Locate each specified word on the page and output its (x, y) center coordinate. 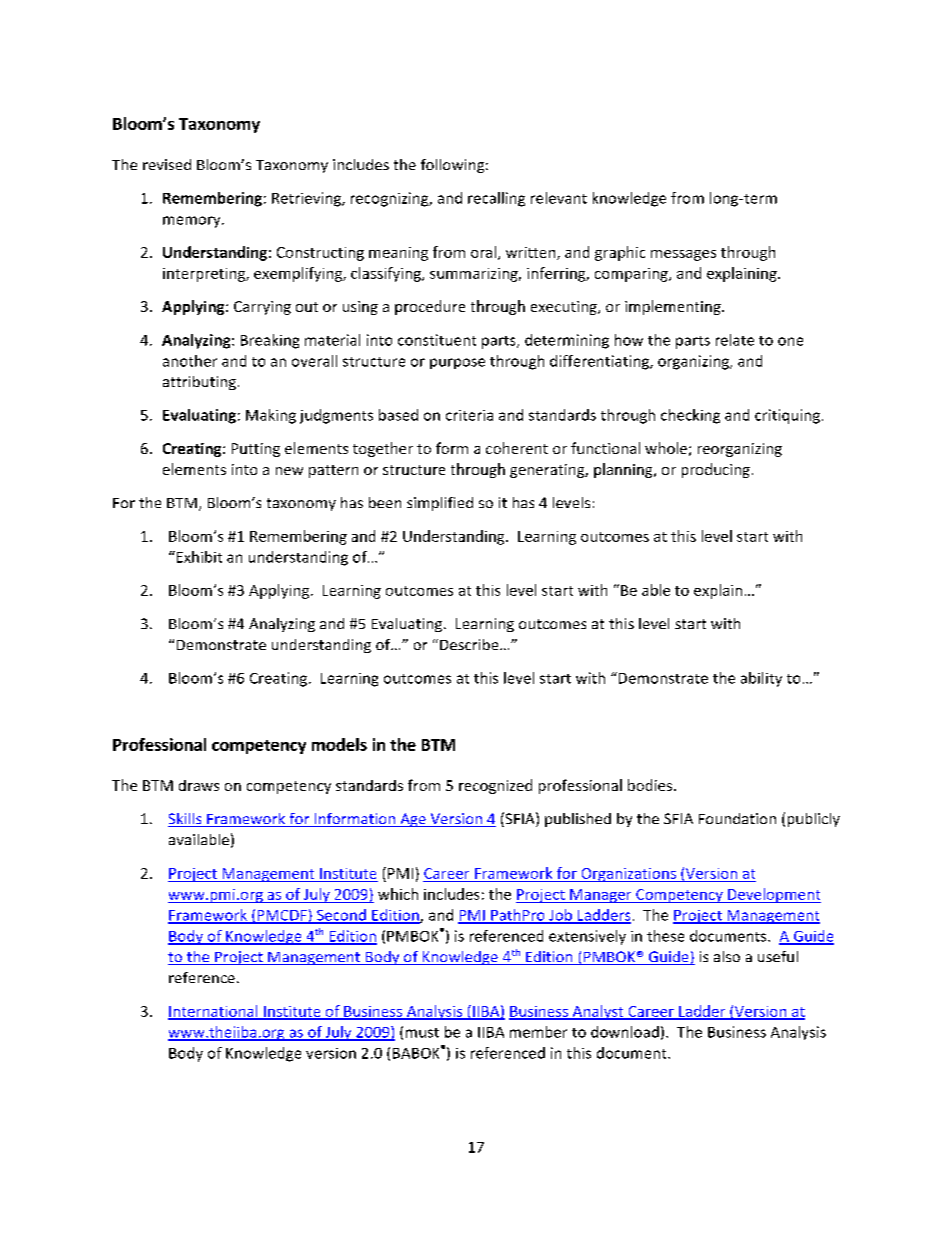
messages (683, 255)
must (422, 1033)
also (727, 956)
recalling (496, 199)
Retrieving (307, 199)
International (214, 1012)
